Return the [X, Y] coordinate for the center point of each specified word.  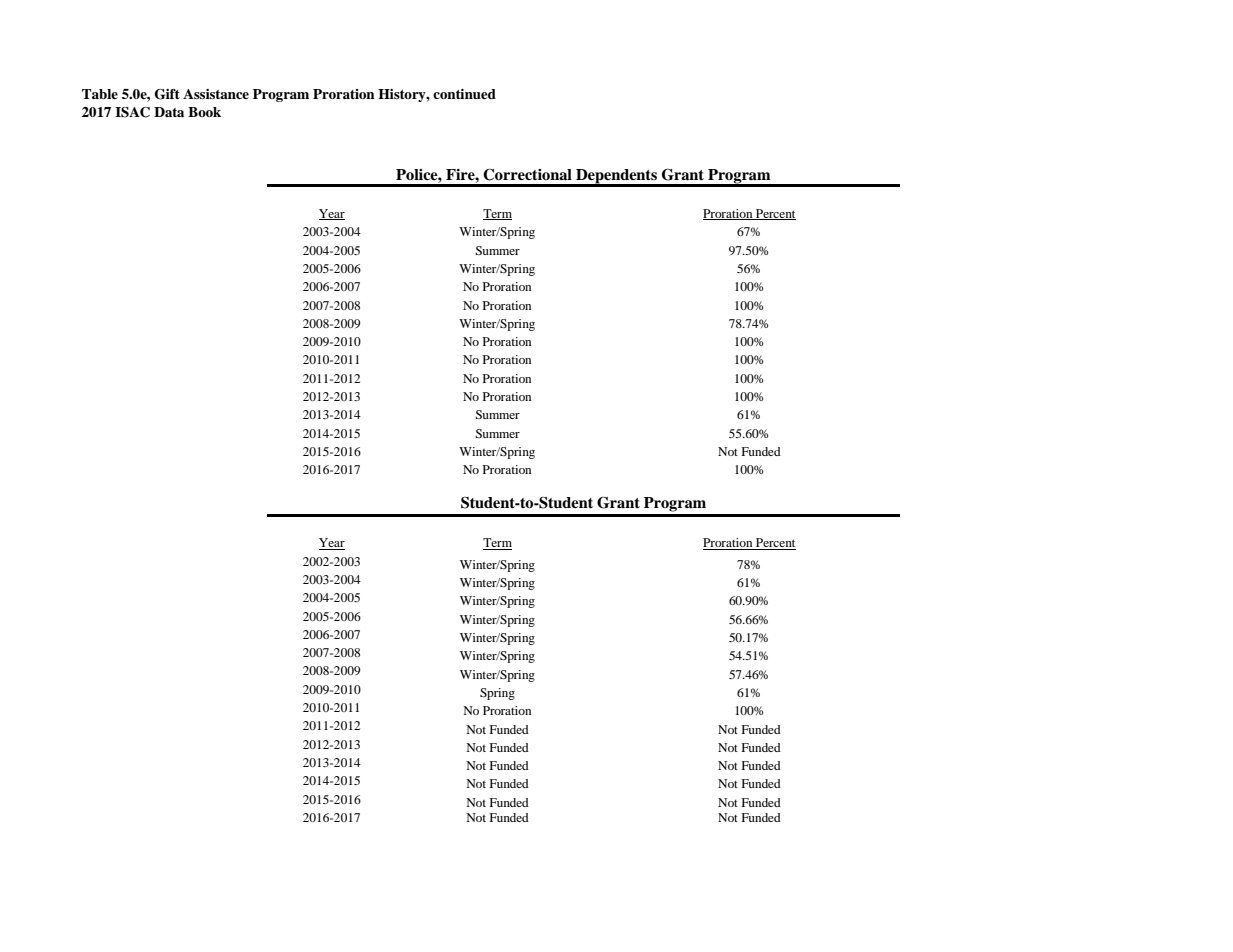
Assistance [216, 94]
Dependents [616, 177]
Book [204, 112]
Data [169, 112]
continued [464, 94]
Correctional [527, 174]
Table [100, 94]
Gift [167, 94]
